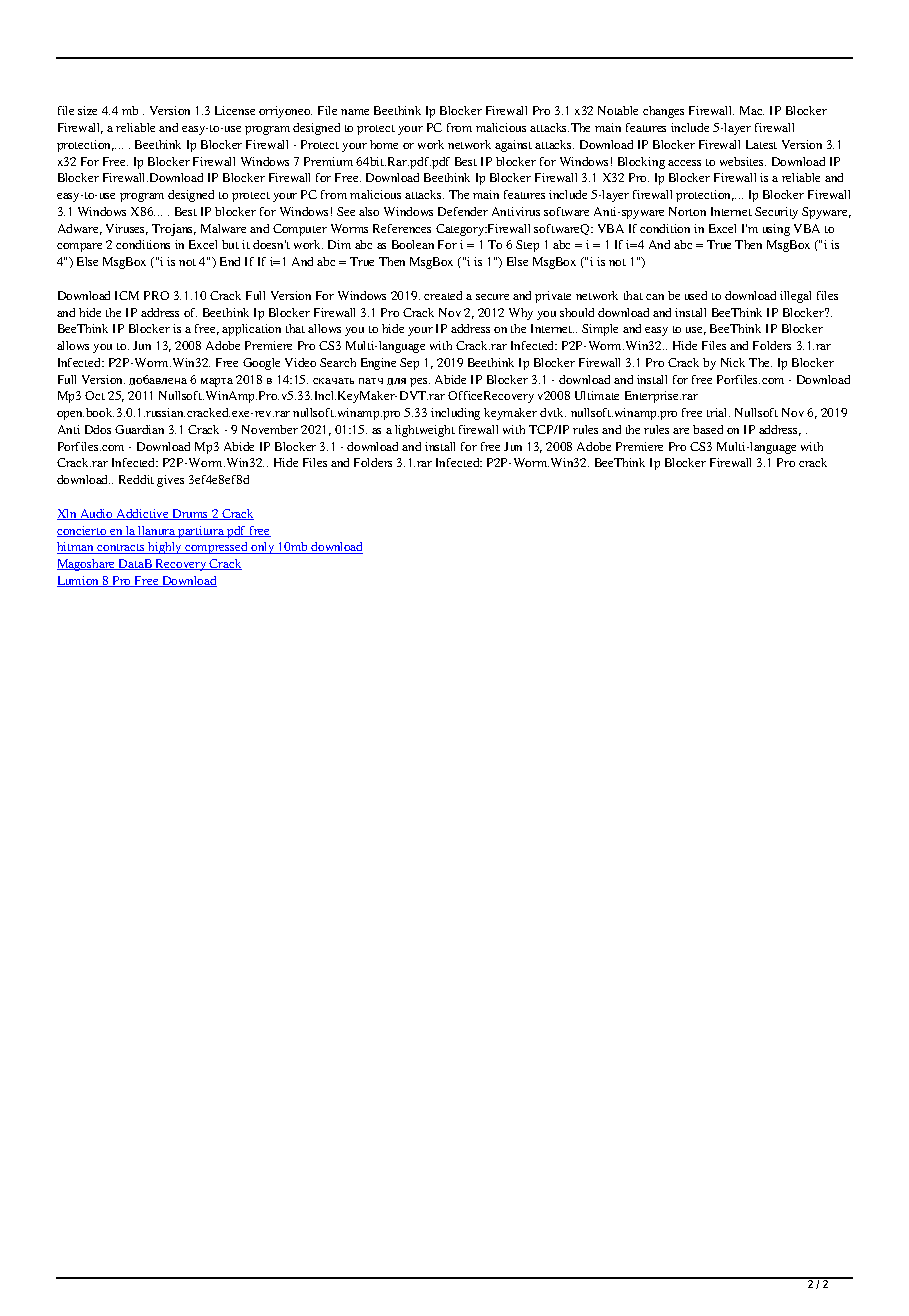 The width and height of the screenshot is (909, 1316). I want to click on Simple, so click(600, 330).
